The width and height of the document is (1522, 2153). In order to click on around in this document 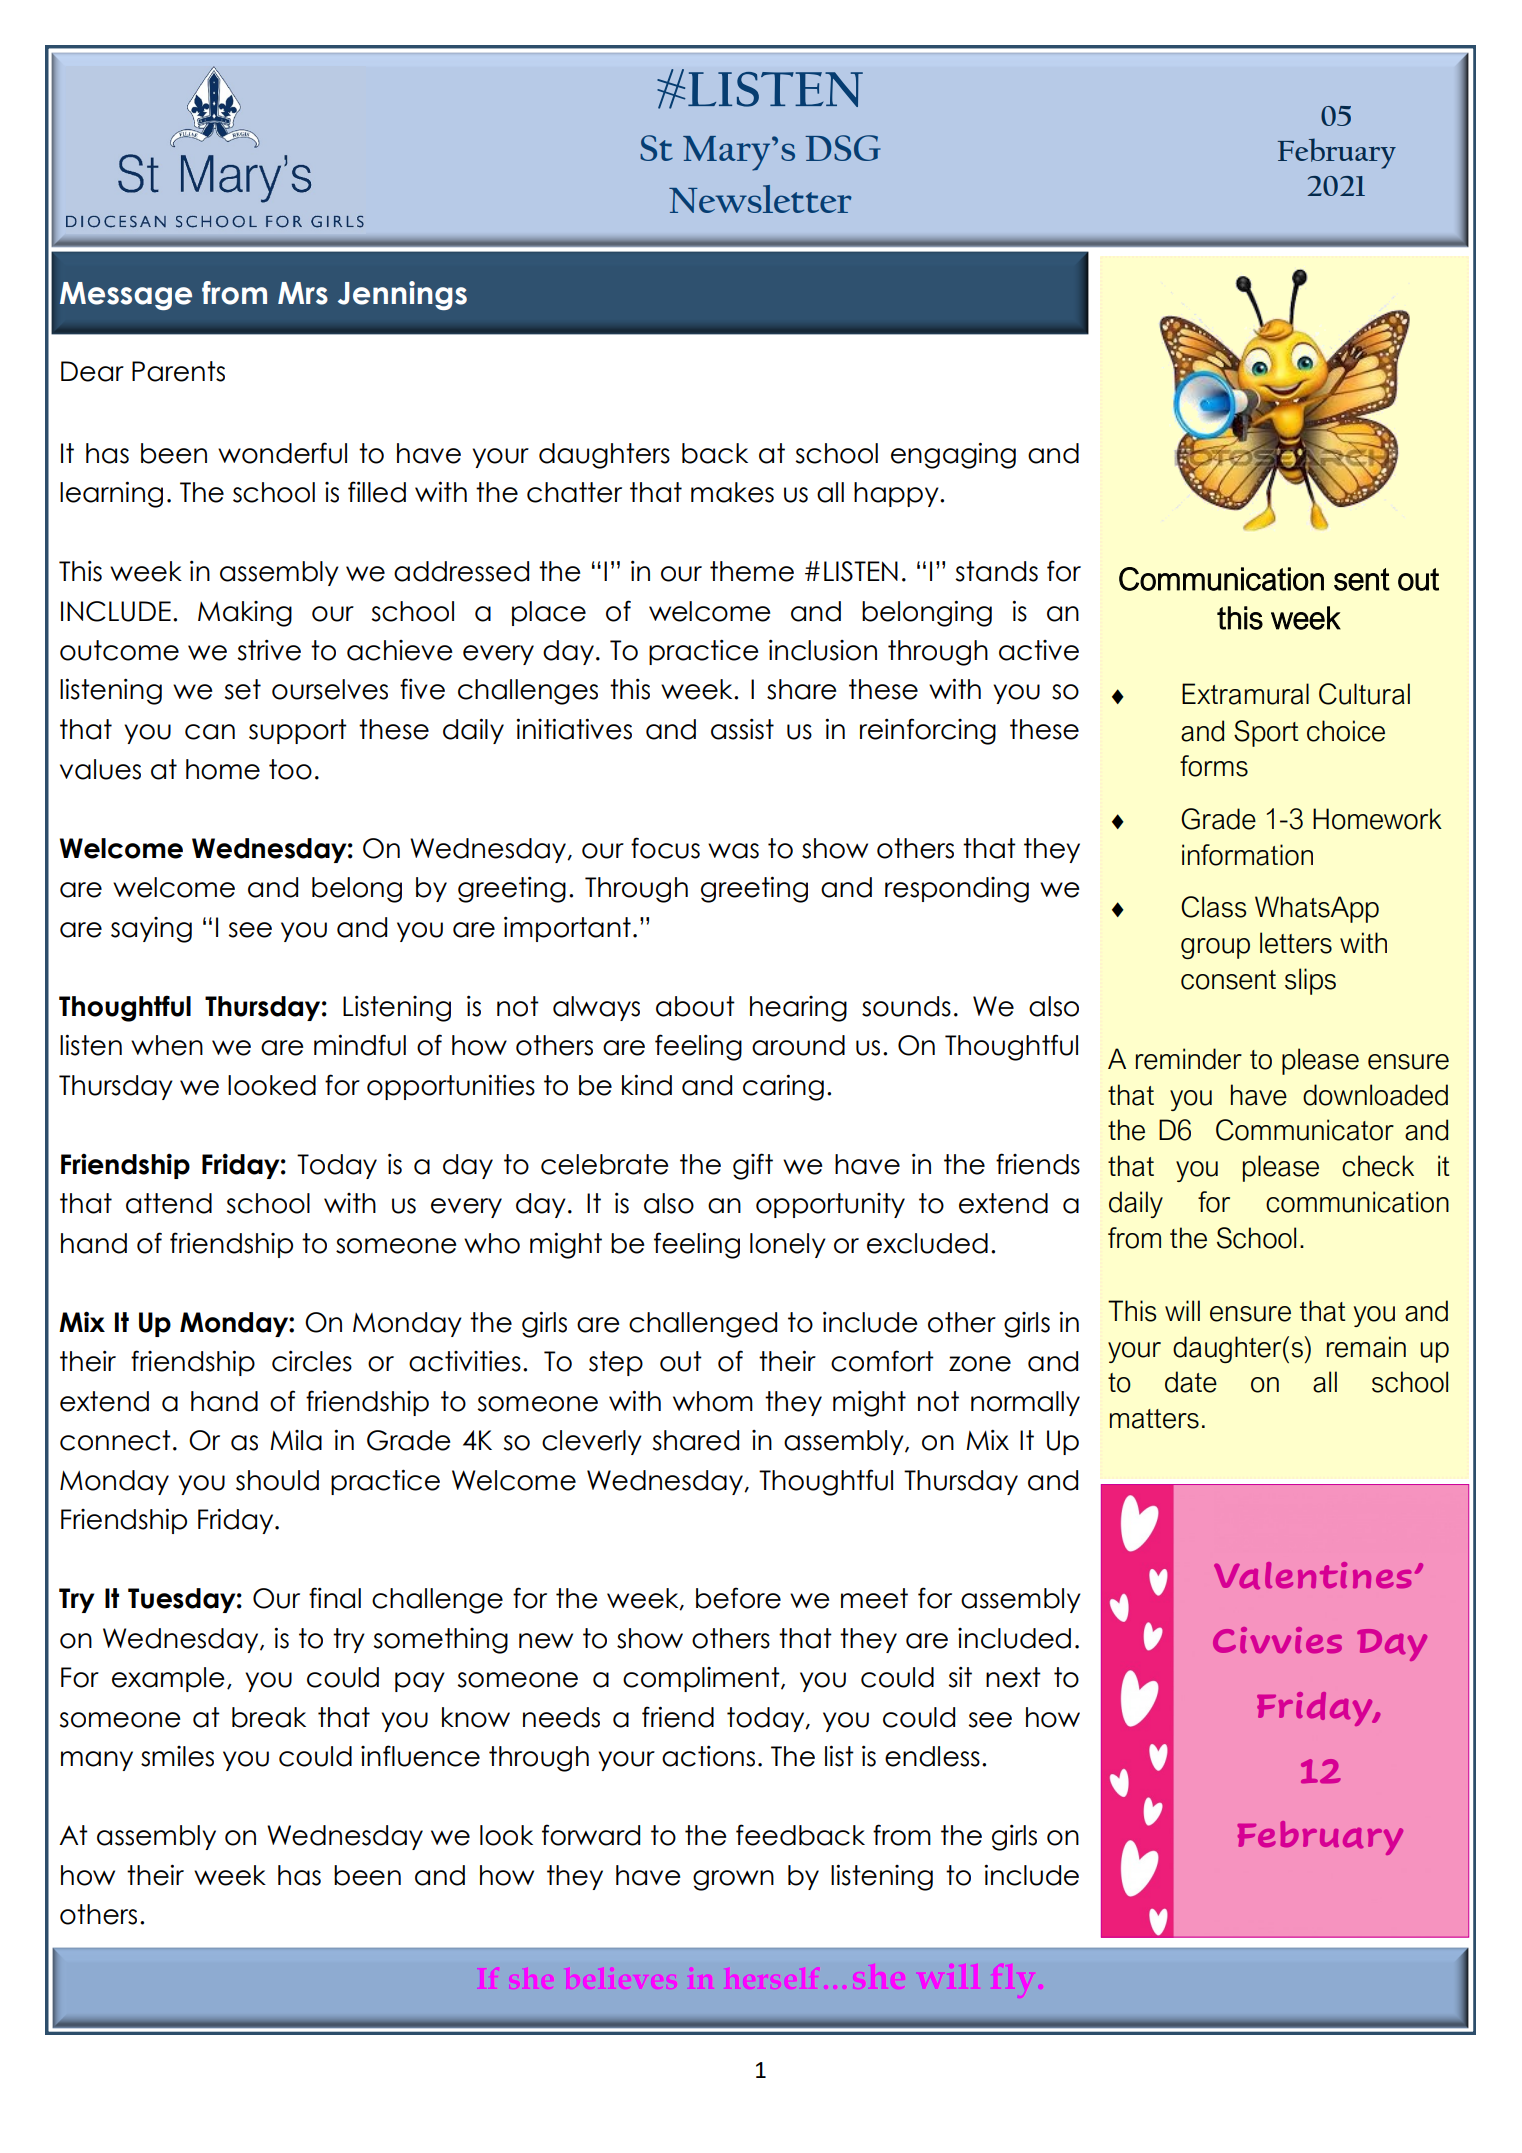, I will do `click(798, 1045)`.
